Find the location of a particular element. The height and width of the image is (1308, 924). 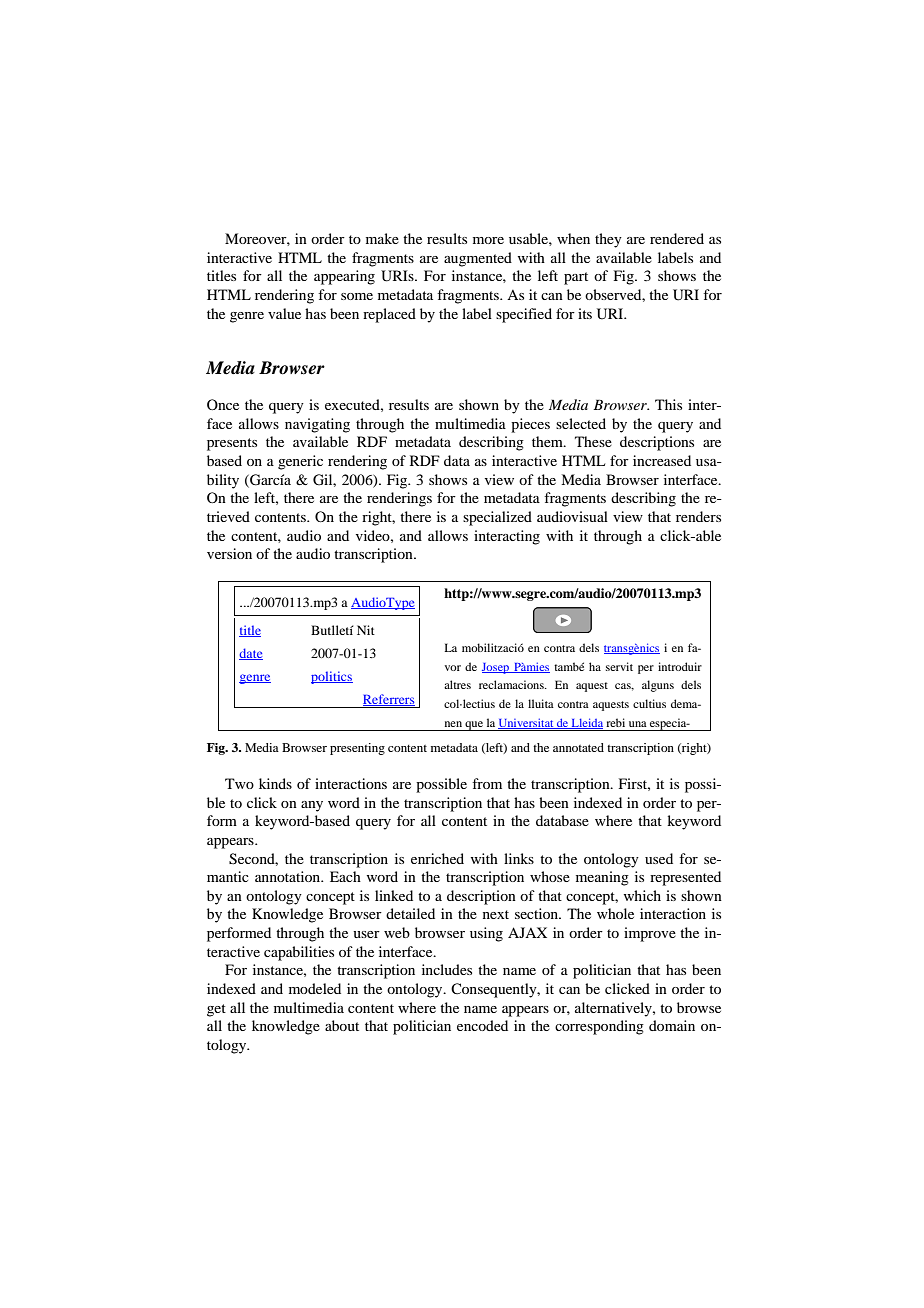

specialized is located at coordinates (497, 518).
